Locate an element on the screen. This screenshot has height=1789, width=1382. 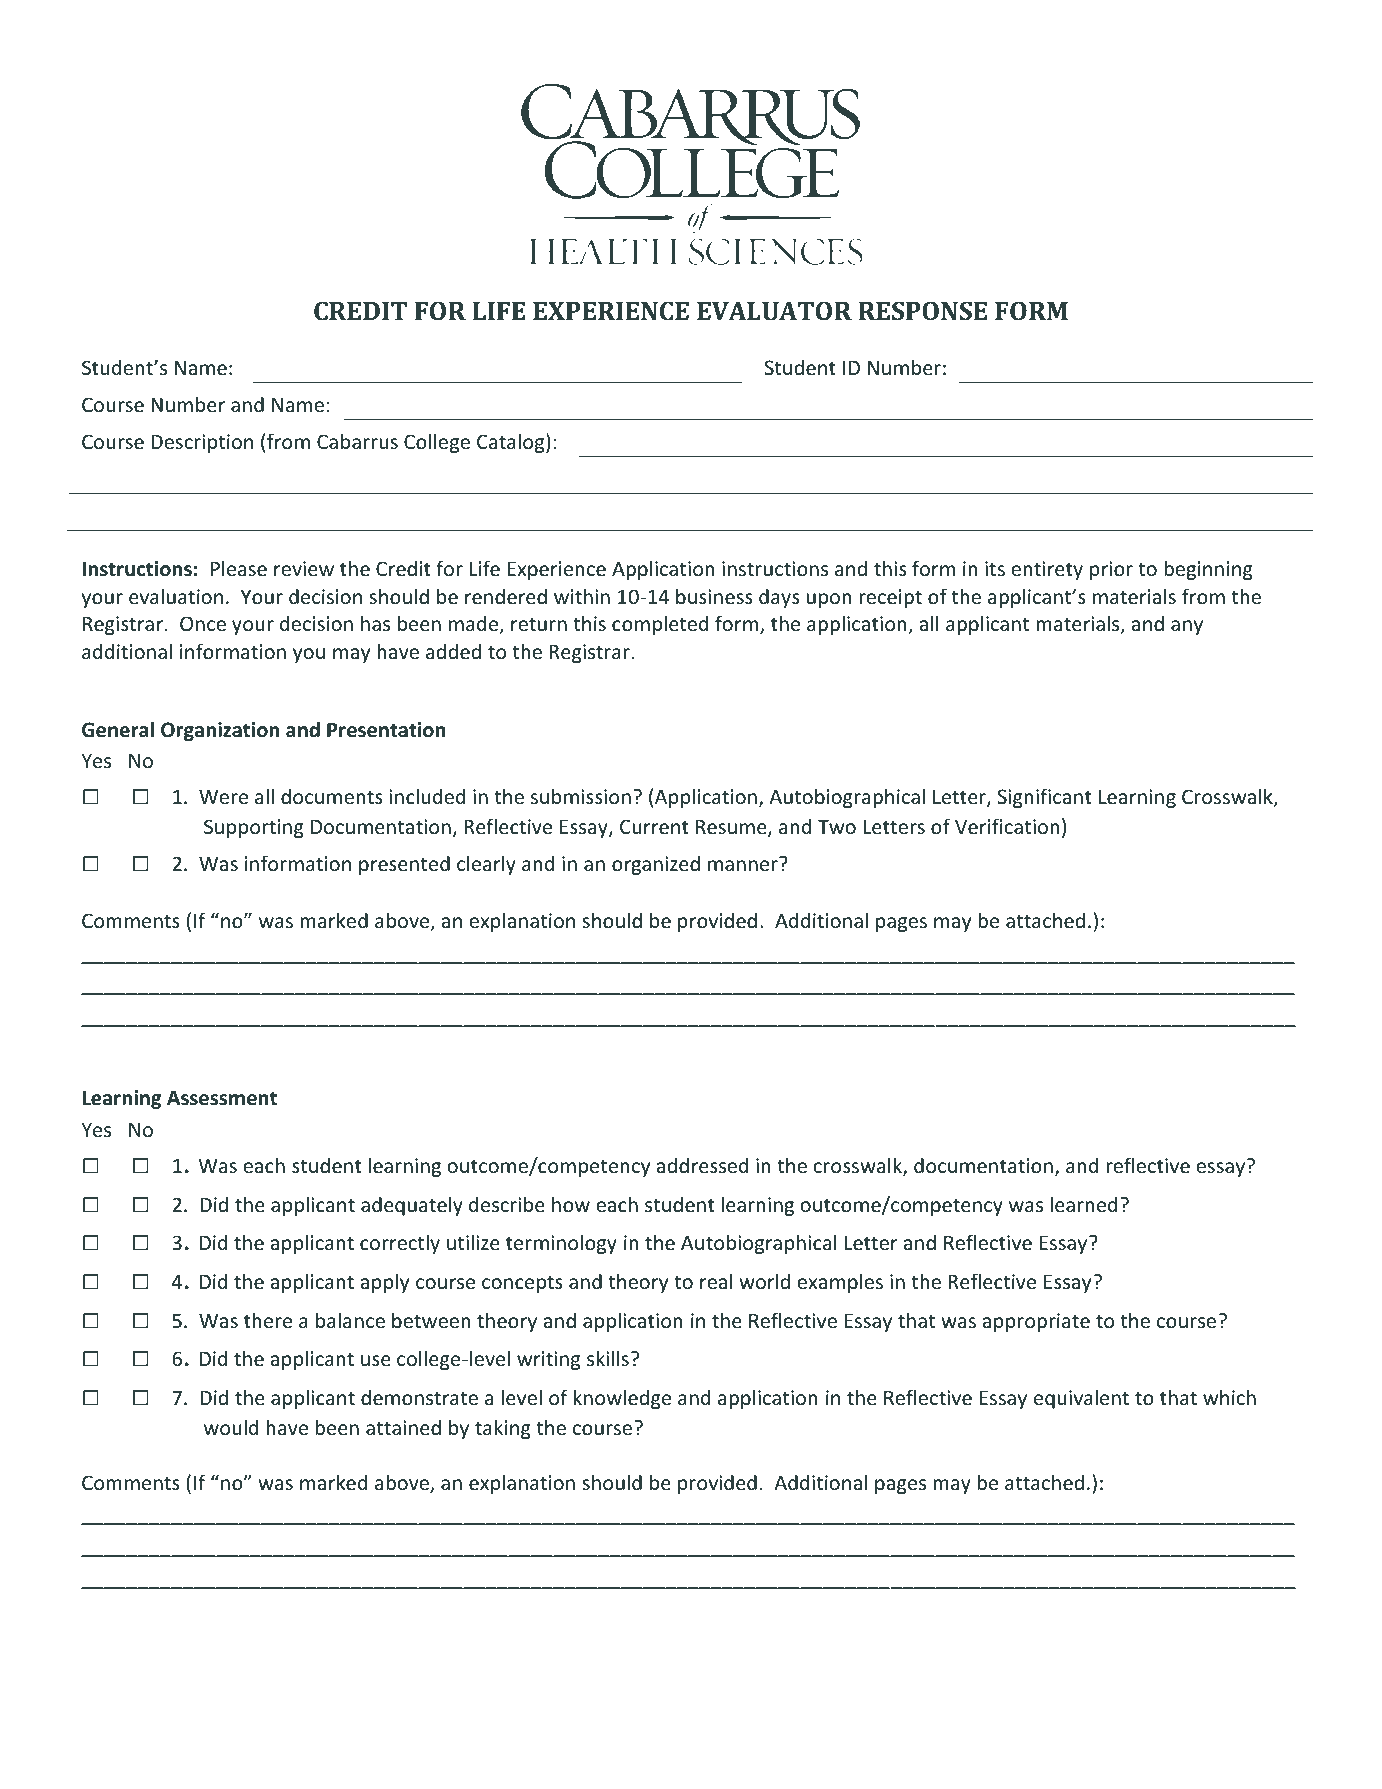
Description is located at coordinates (202, 443).
